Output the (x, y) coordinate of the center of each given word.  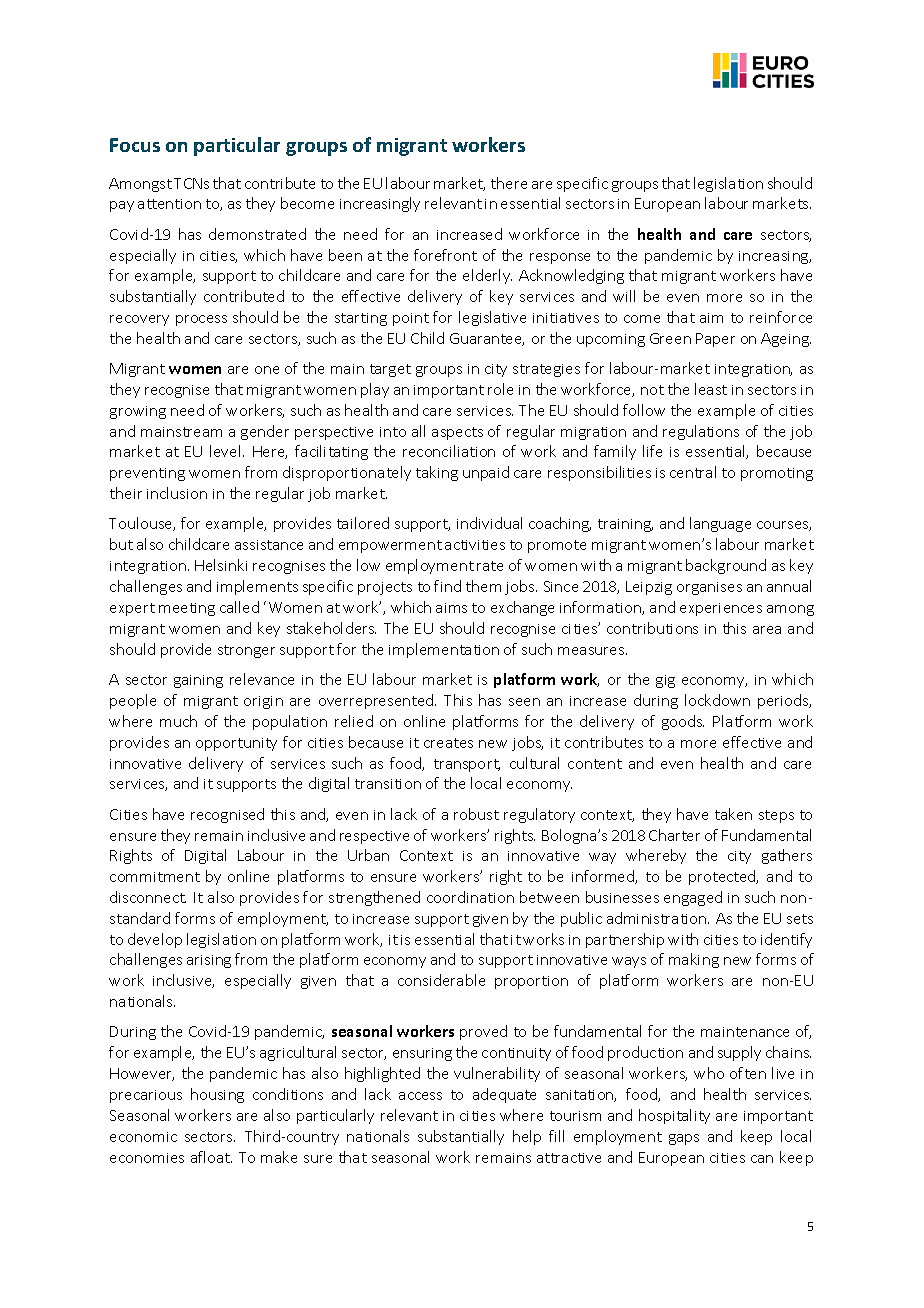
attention (169, 204)
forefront (445, 255)
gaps (684, 1139)
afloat (211, 1157)
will (624, 296)
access (420, 1096)
